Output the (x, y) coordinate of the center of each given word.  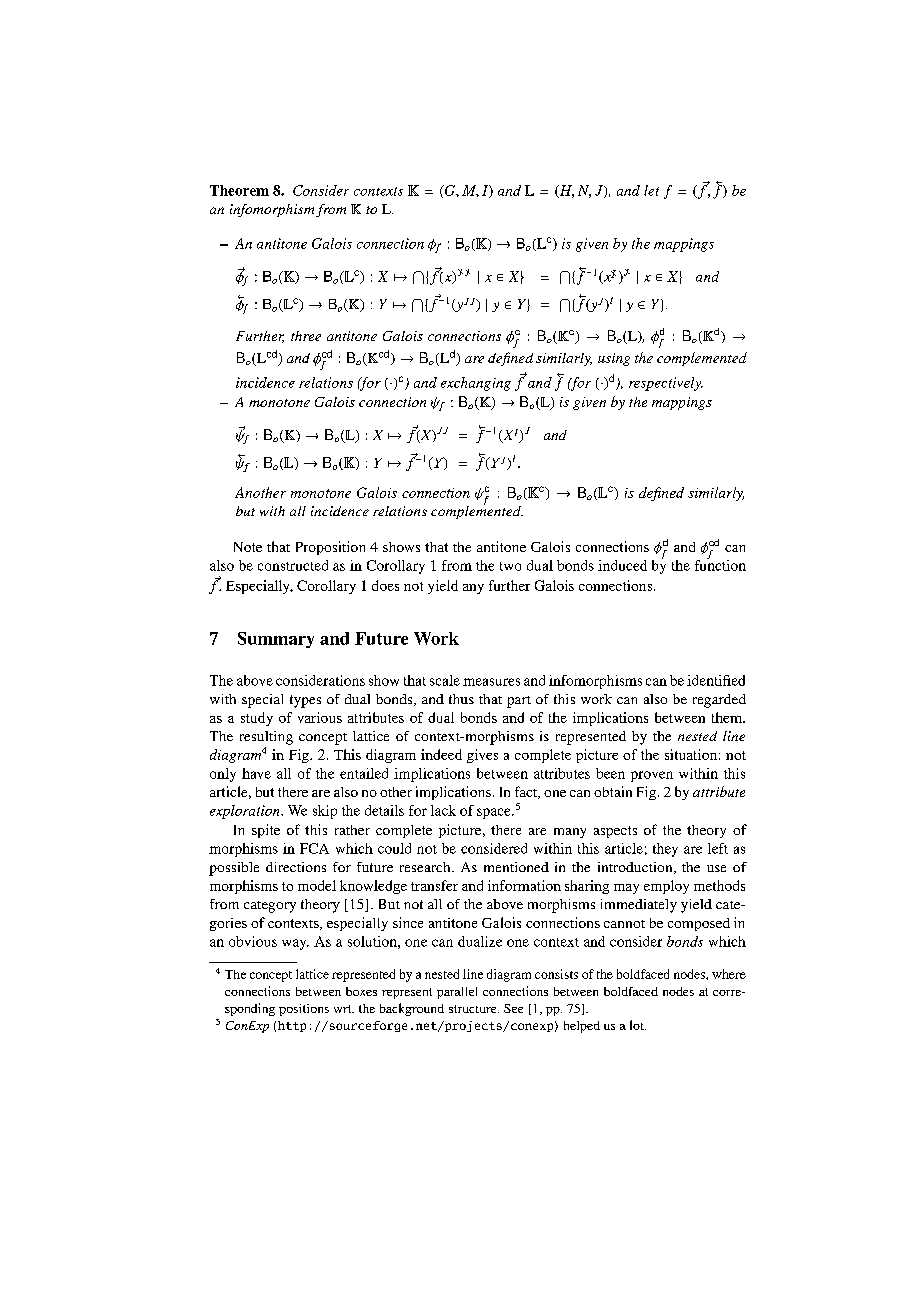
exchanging (476, 384)
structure (474, 1009)
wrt (344, 1009)
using (614, 359)
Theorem (239, 190)
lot (638, 1025)
